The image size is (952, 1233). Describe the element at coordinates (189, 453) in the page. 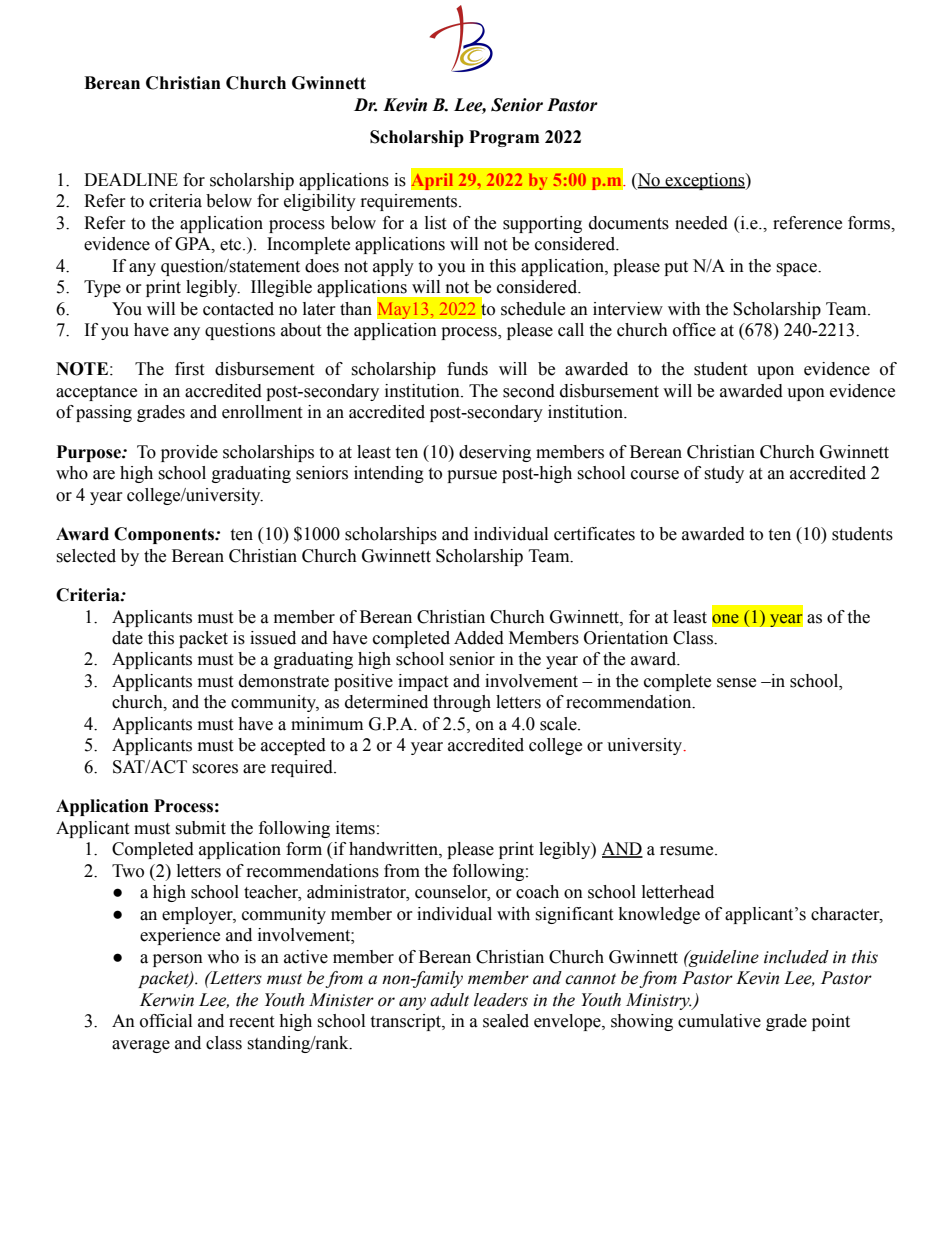

I see `provide` at that location.
